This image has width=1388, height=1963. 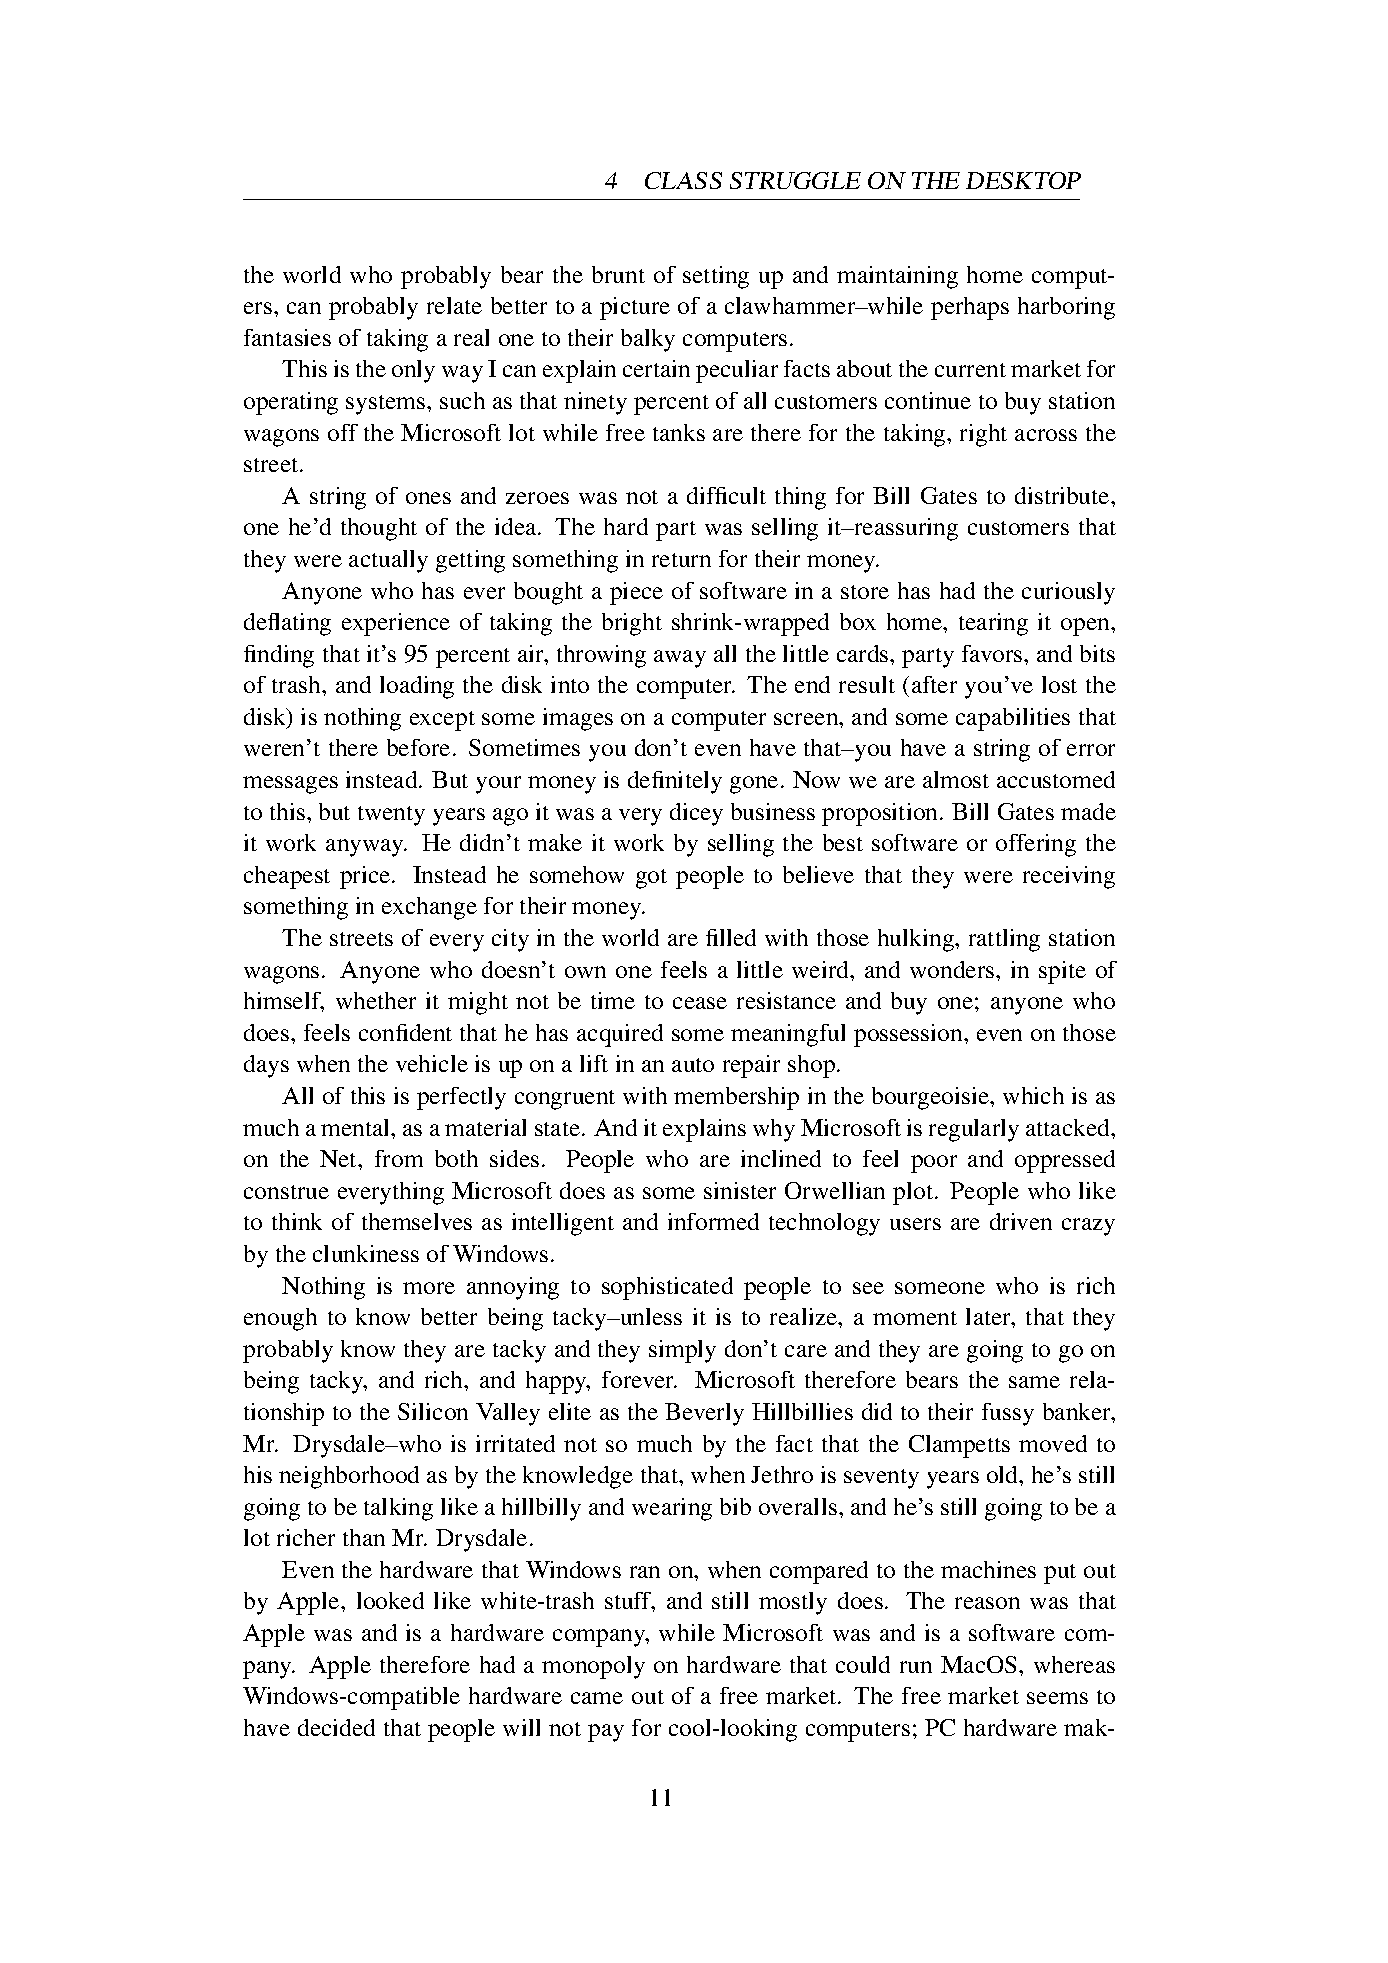 I want to click on loading, so click(x=417, y=687).
